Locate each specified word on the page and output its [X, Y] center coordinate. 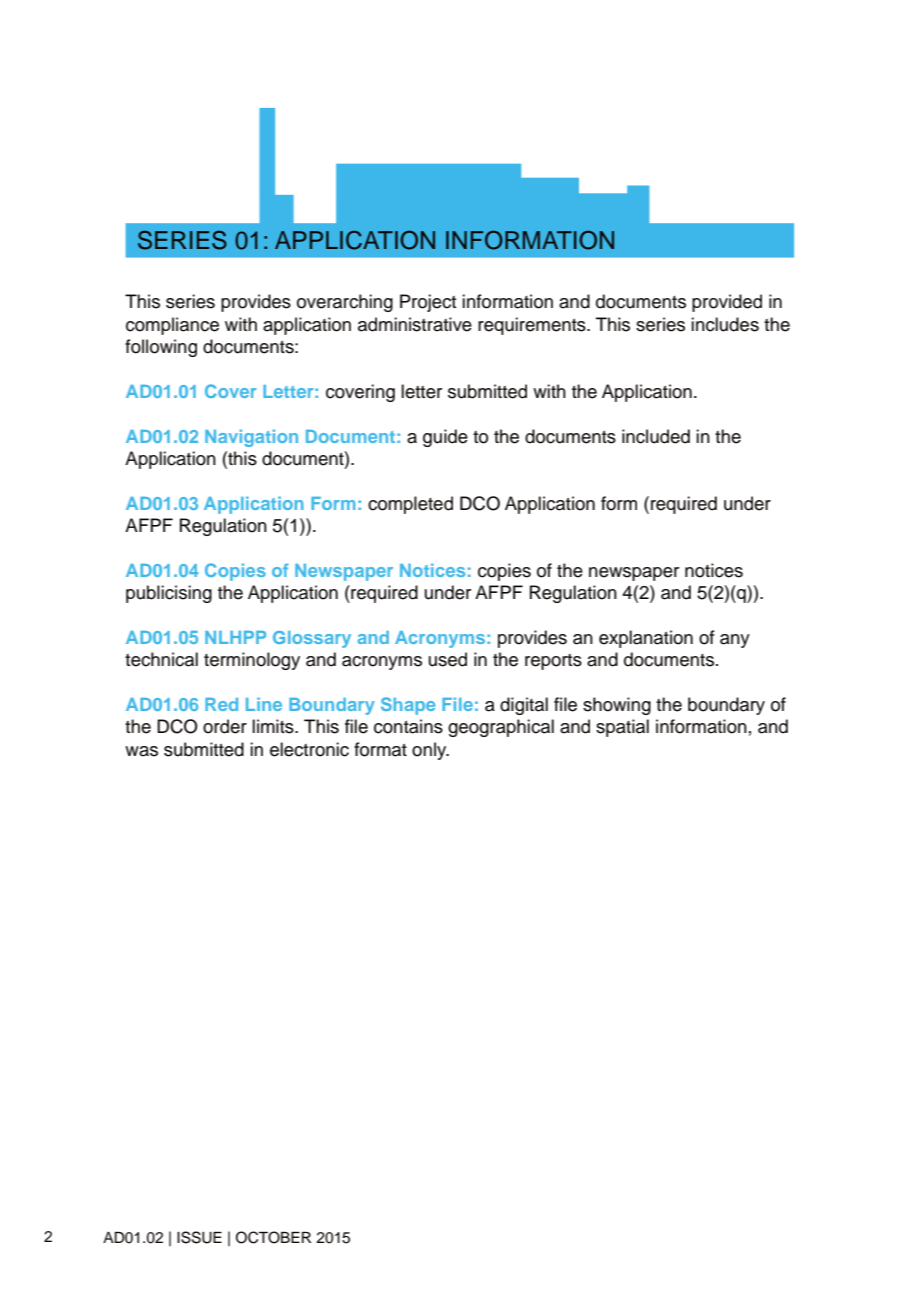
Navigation [251, 438]
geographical [501, 728]
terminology [252, 661]
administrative [415, 324]
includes [725, 324]
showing [617, 706]
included [656, 436]
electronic [309, 749]
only [430, 751]
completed [410, 505]
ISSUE [199, 1237]
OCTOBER [273, 1237]
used [448, 659]
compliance [172, 326]
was [141, 751]
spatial [622, 728]
